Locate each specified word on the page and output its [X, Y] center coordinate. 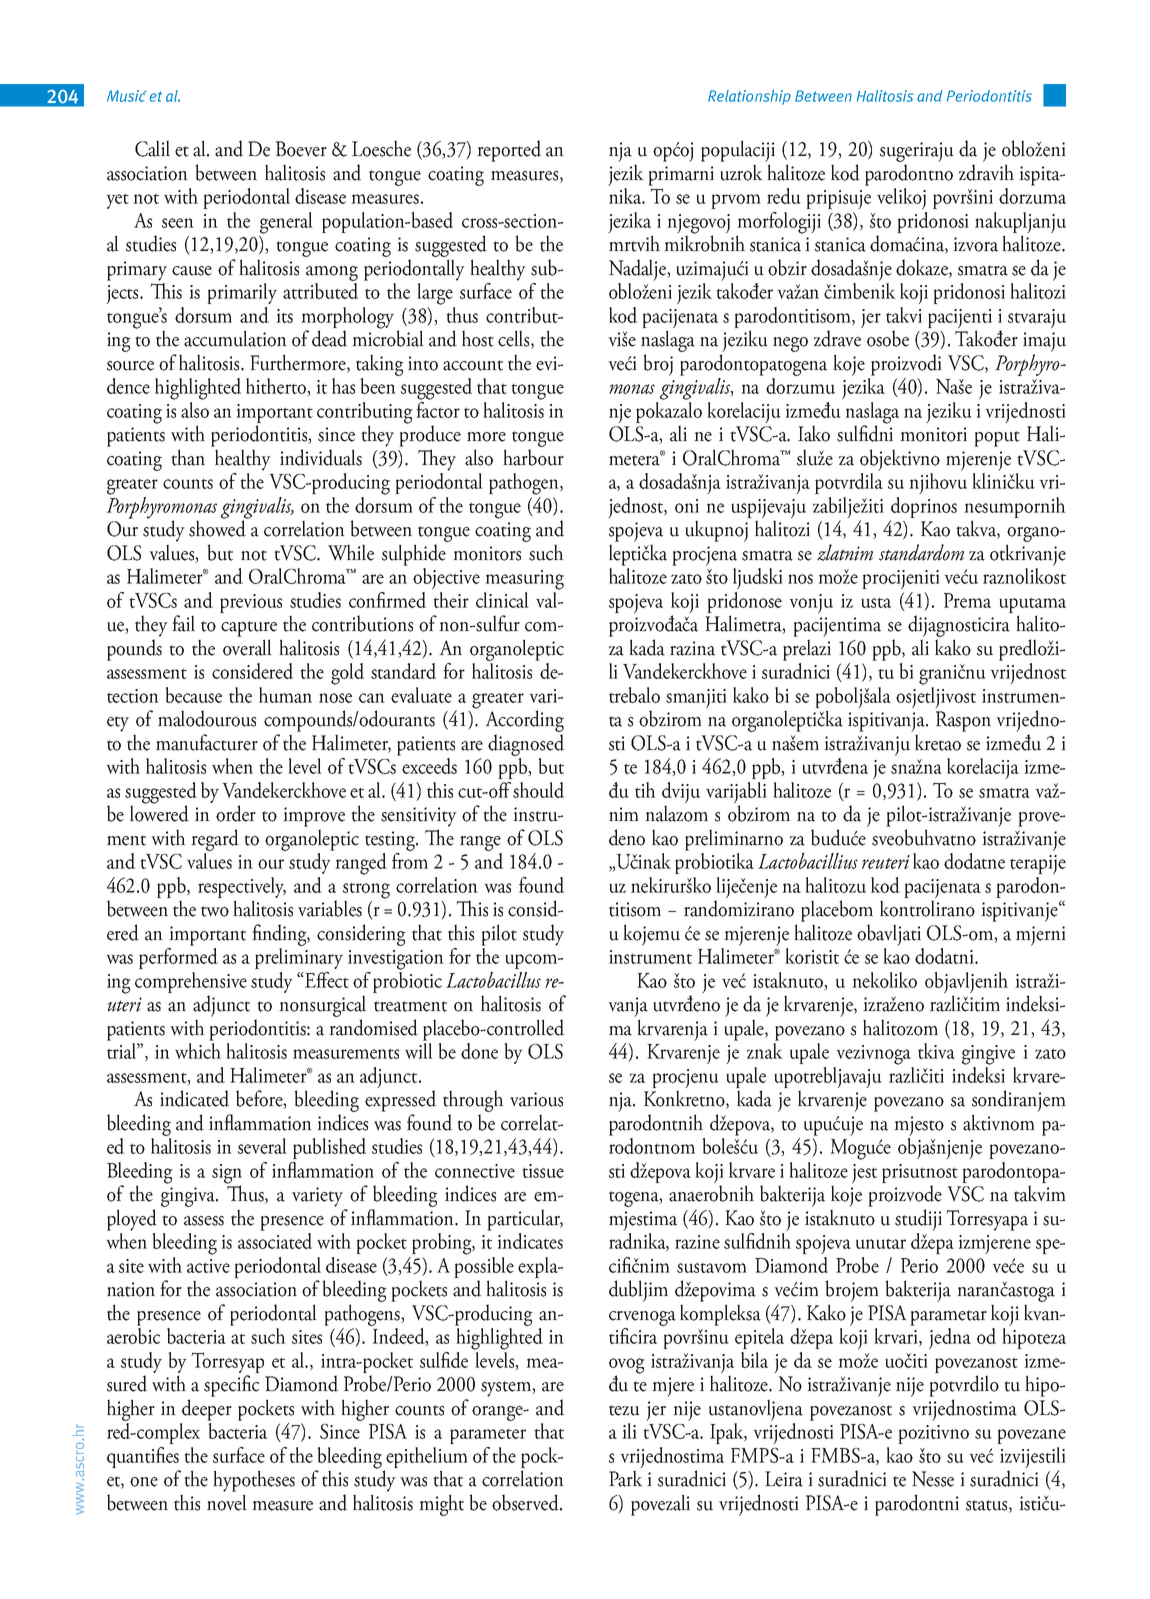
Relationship [749, 97]
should [538, 790]
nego [790, 344]
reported [509, 151]
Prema [967, 600]
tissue [543, 1171]
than [188, 457]
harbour [533, 457]
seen [178, 223]
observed [526, 1502]
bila [754, 1360]
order [236, 813]
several [262, 1146]
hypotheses [254, 1481]
